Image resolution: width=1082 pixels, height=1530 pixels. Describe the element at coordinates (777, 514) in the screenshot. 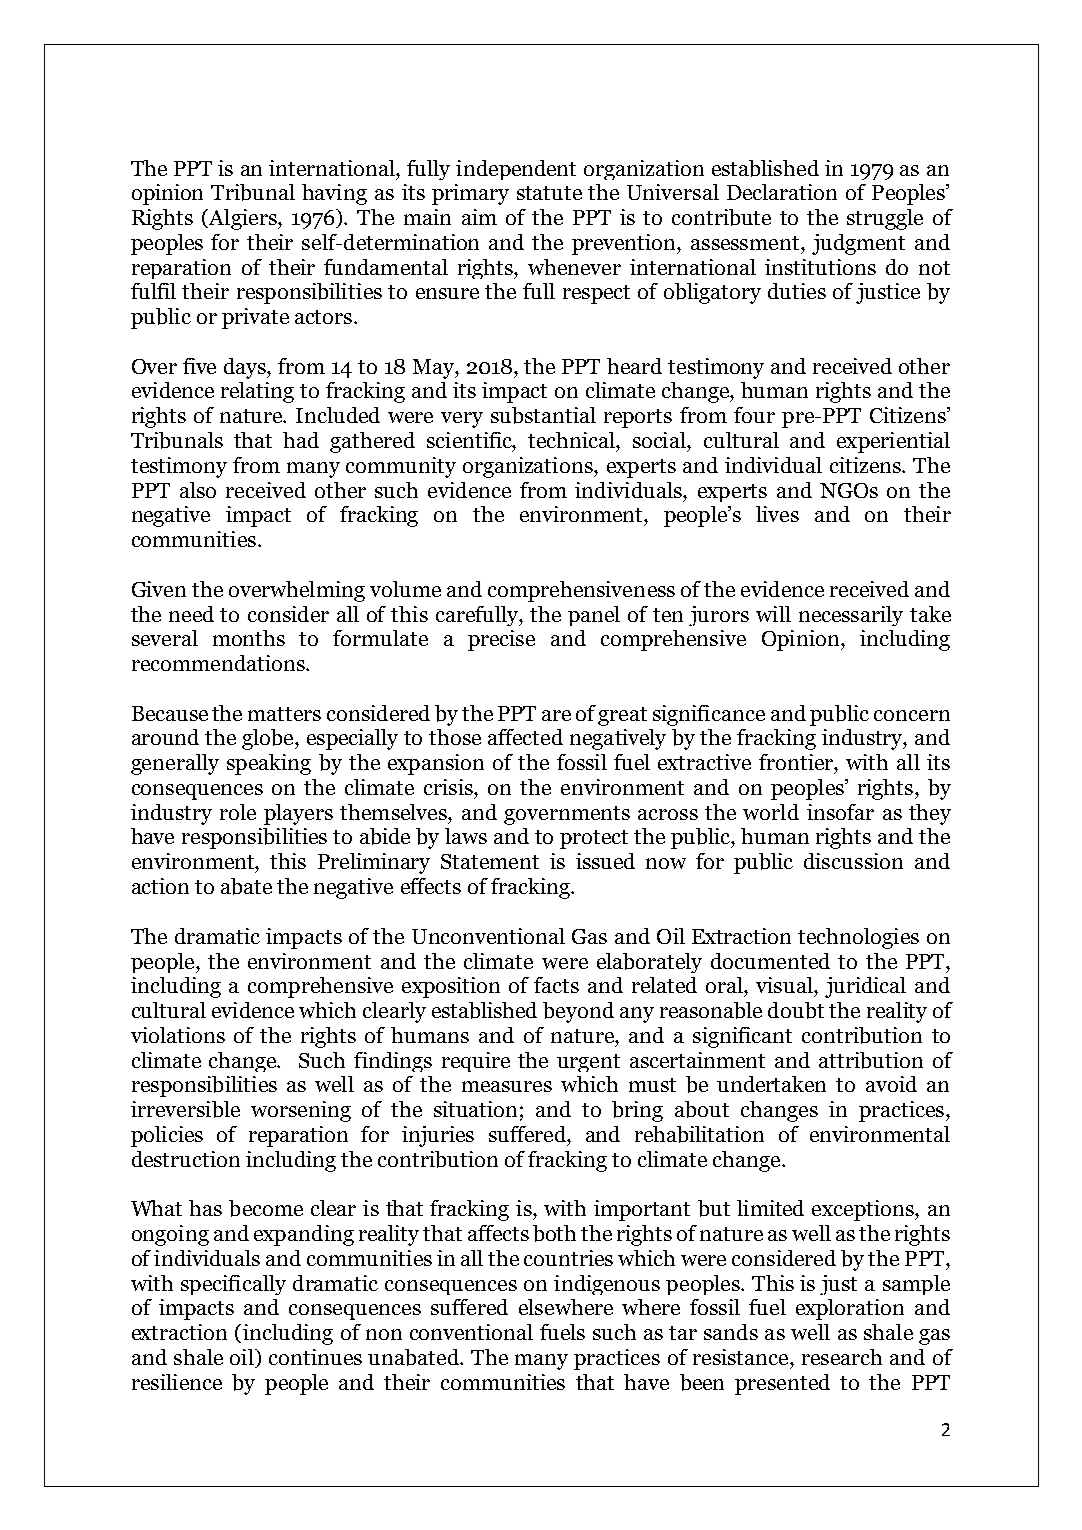

I see `lives` at that location.
